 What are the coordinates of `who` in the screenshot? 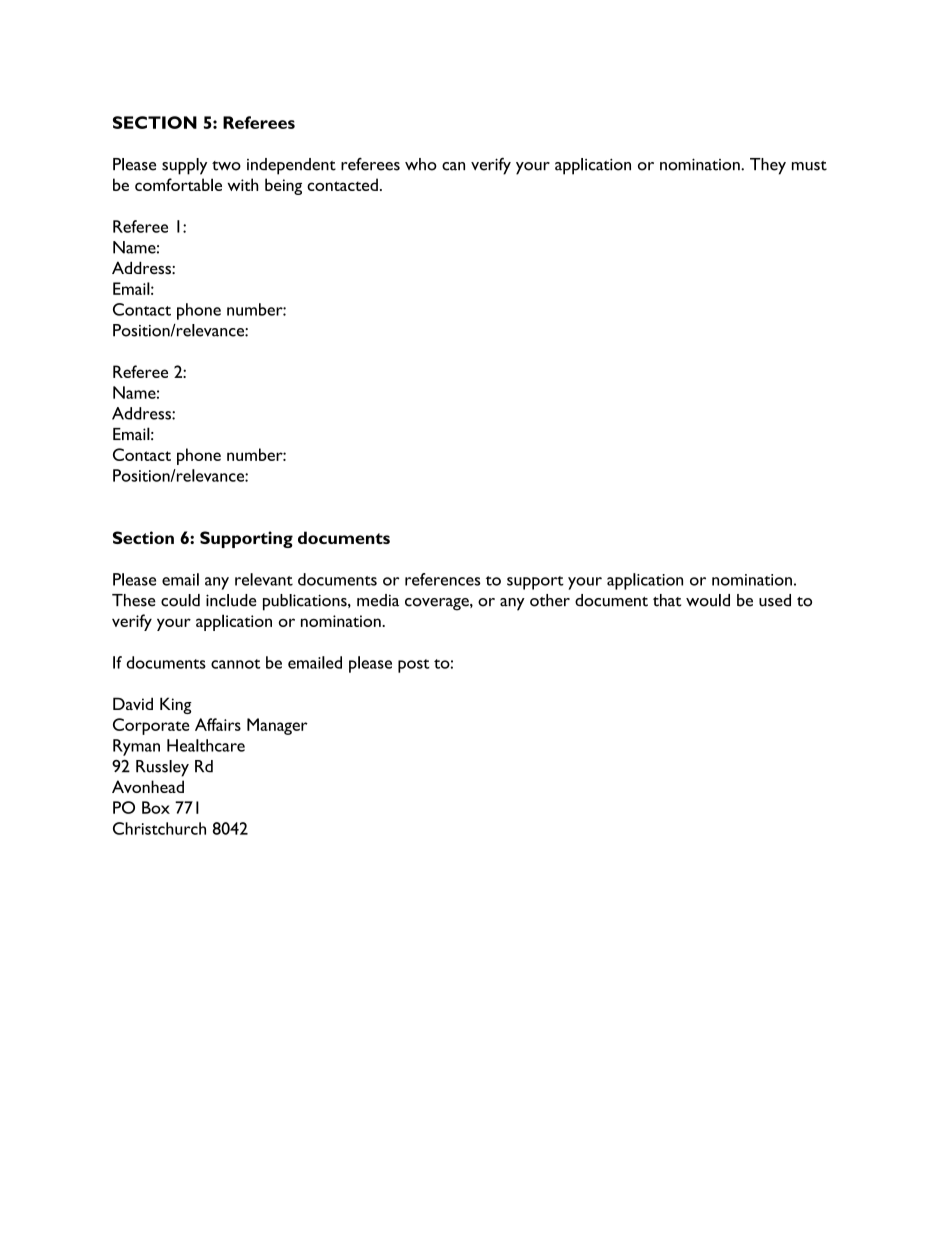 It's located at (421, 164).
